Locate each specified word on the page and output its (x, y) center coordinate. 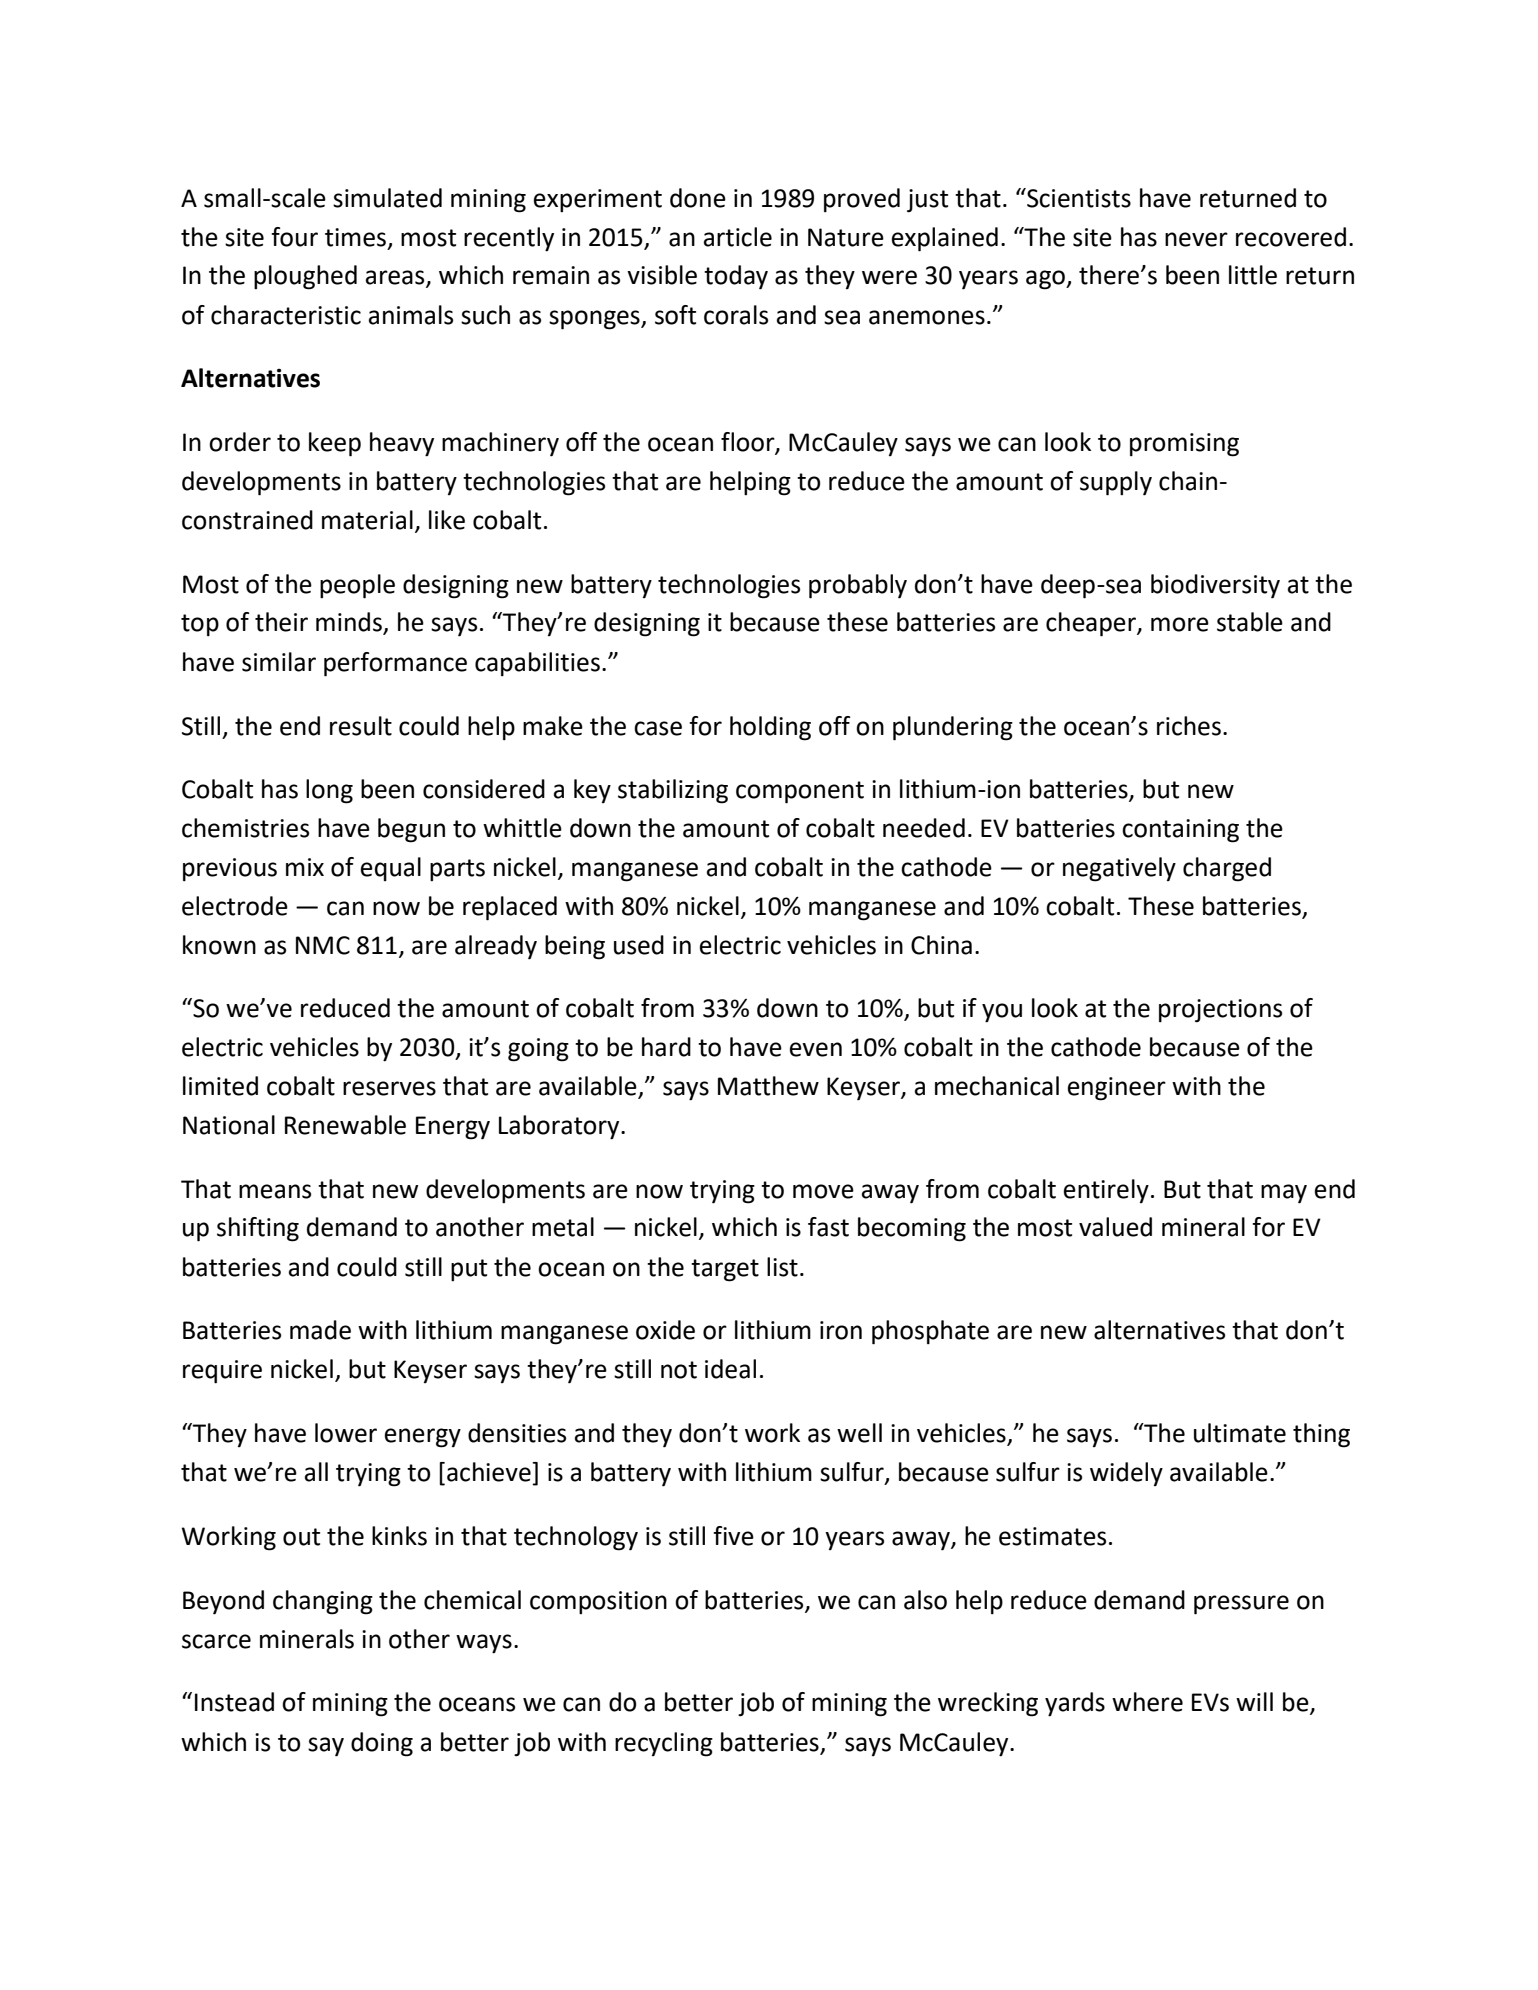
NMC (323, 945)
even (816, 1049)
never (1196, 239)
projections (1220, 1011)
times (355, 237)
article (738, 237)
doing (382, 1744)
